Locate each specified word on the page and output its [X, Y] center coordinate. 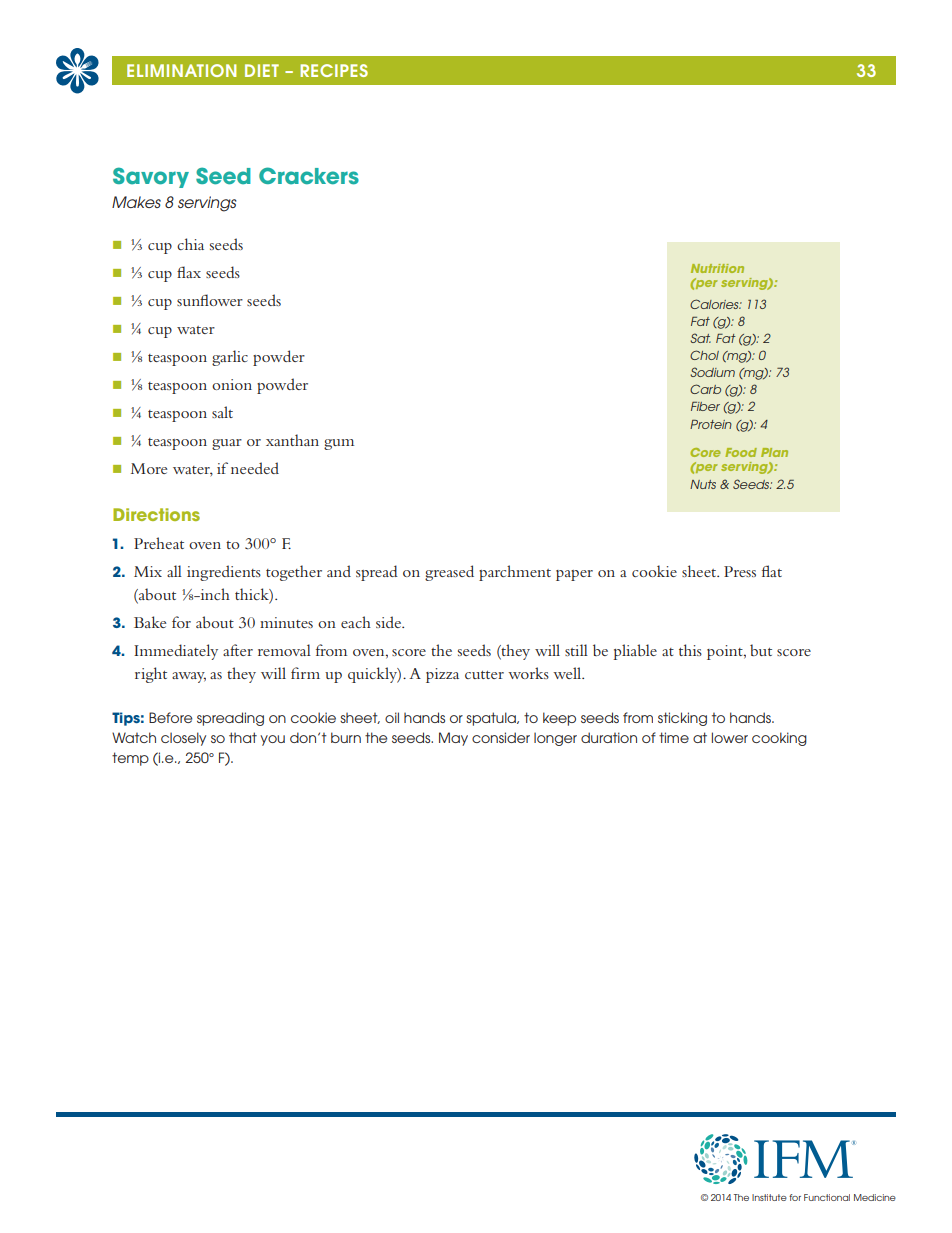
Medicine [875, 1197]
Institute [769, 1197]
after [238, 650]
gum [339, 444]
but [761, 650]
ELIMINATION [181, 70]
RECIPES [334, 70]
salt [222, 412]
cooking [779, 739]
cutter [484, 675]
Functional [827, 1197]
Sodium [712, 372]
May [453, 739]
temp [130, 759]
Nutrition [717, 268]
